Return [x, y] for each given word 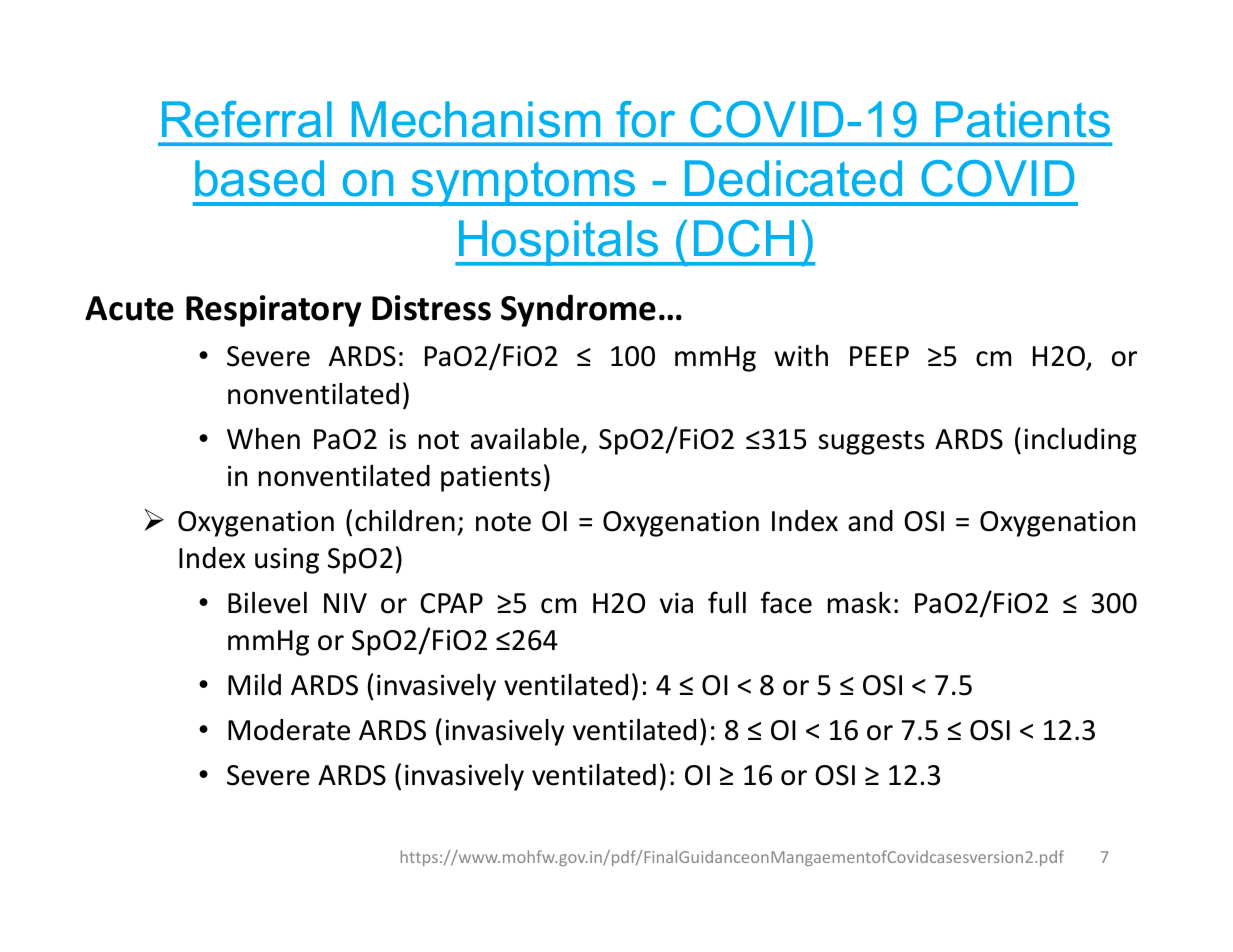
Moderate [289, 730]
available [525, 439]
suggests [871, 443]
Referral [247, 119]
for [645, 119]
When [263, 439]
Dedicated [793, 178]
